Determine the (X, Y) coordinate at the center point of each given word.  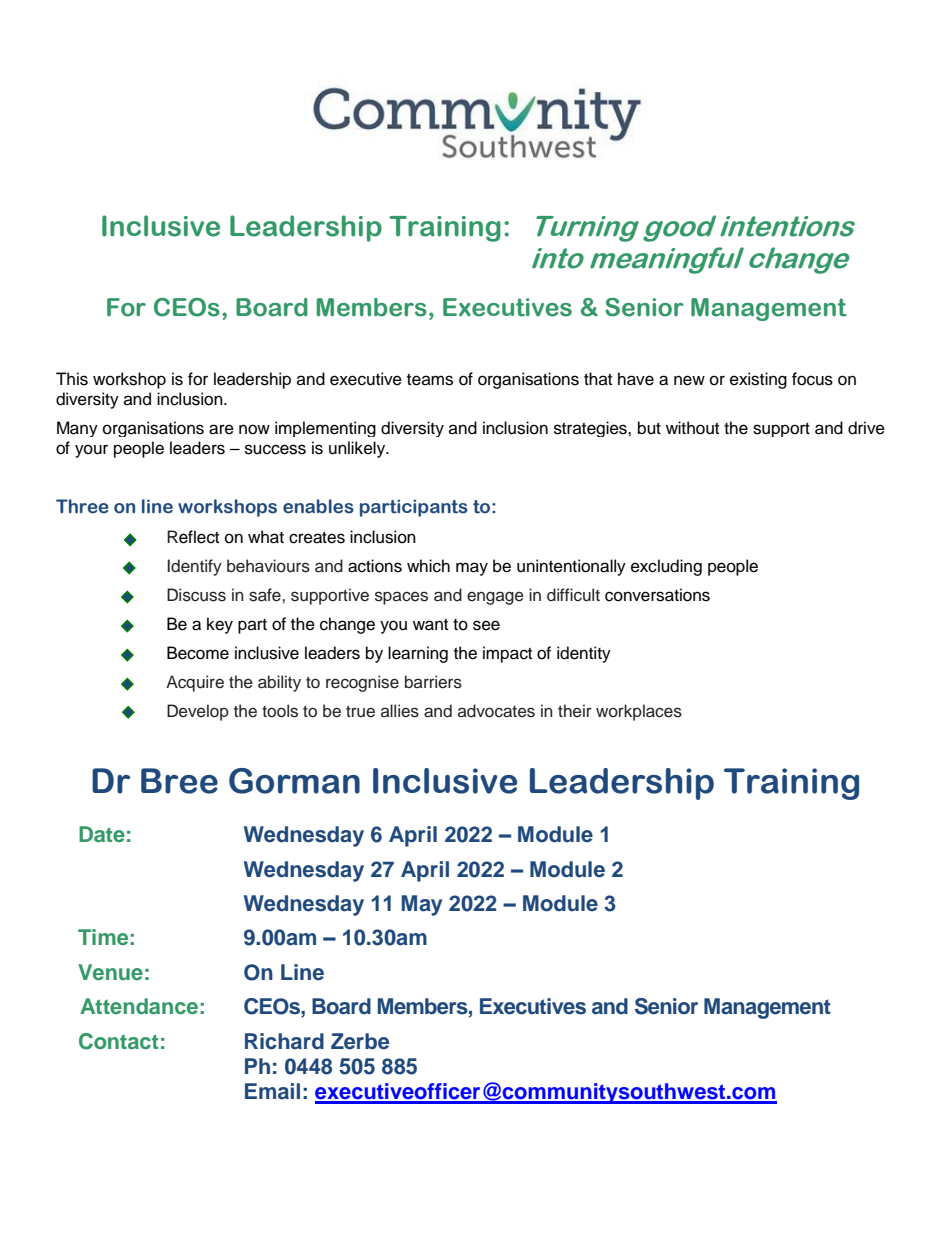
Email (272, 1091)
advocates (496, 711)
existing (758, 380)
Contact (119, 1041)
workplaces (639, 712)
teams (430, 380)
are (221, 429)
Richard (284, 1041)
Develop (198, 712)
